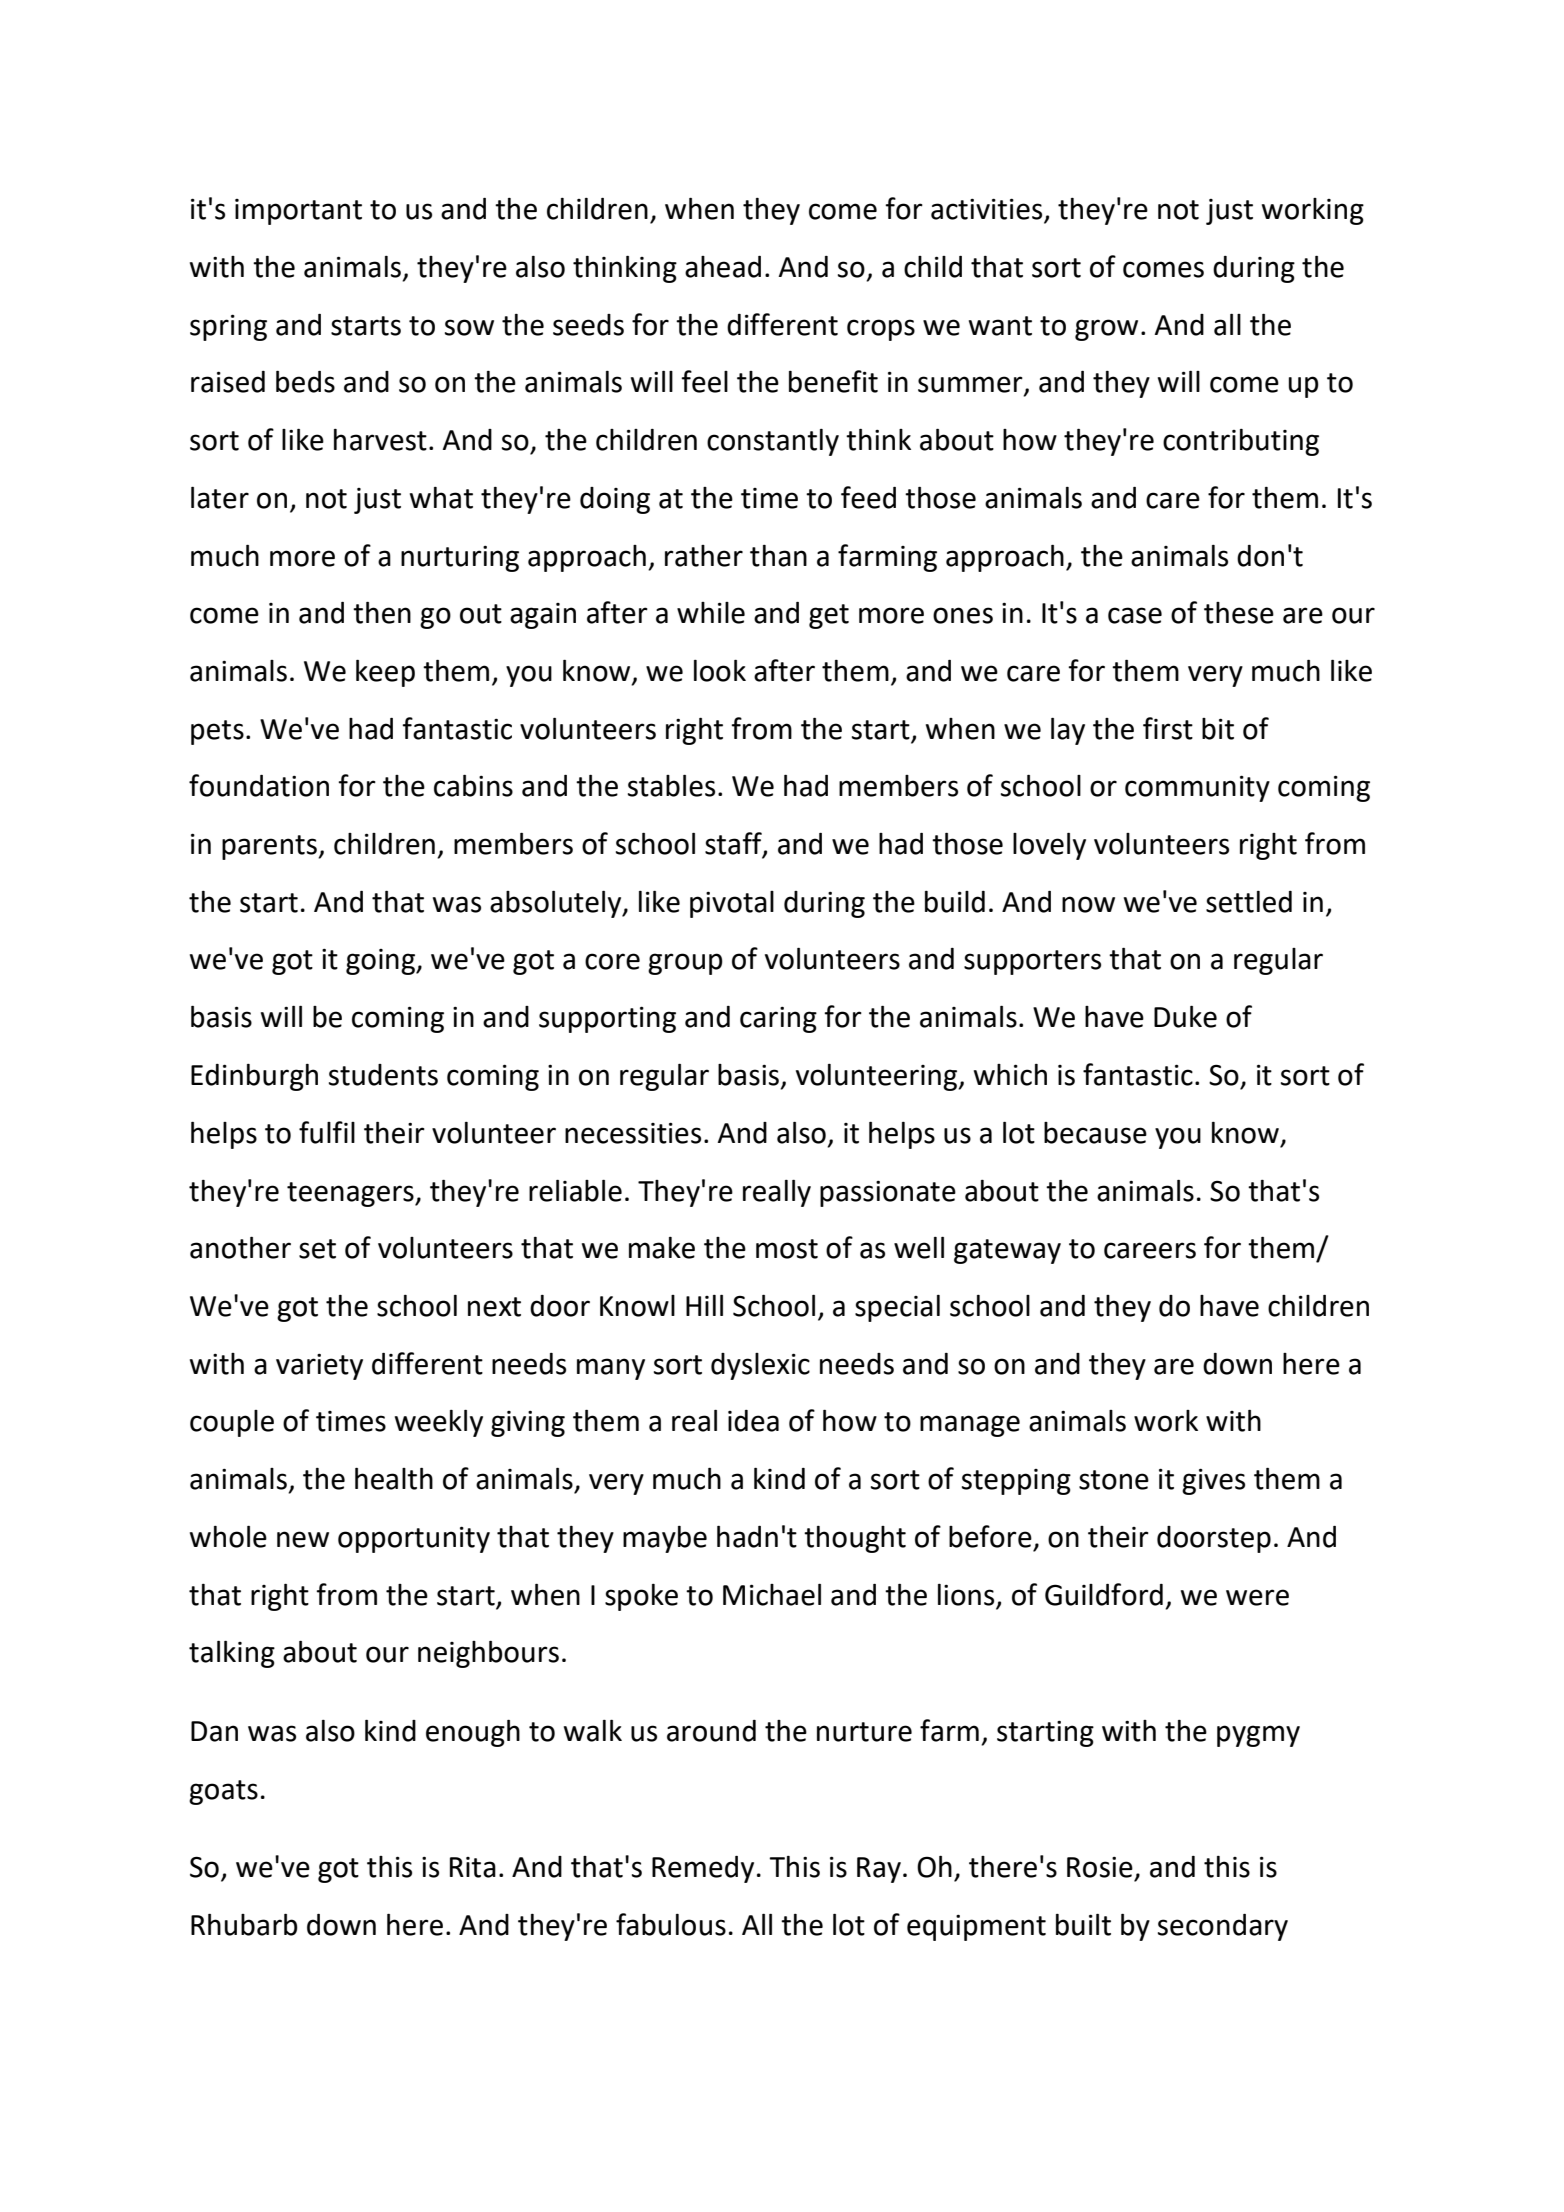 The width and height of the image is (1564, 2212). What do you see at coordinates (303, 1539) in the image?
I see `new` at bounding box center [303, 1539].
